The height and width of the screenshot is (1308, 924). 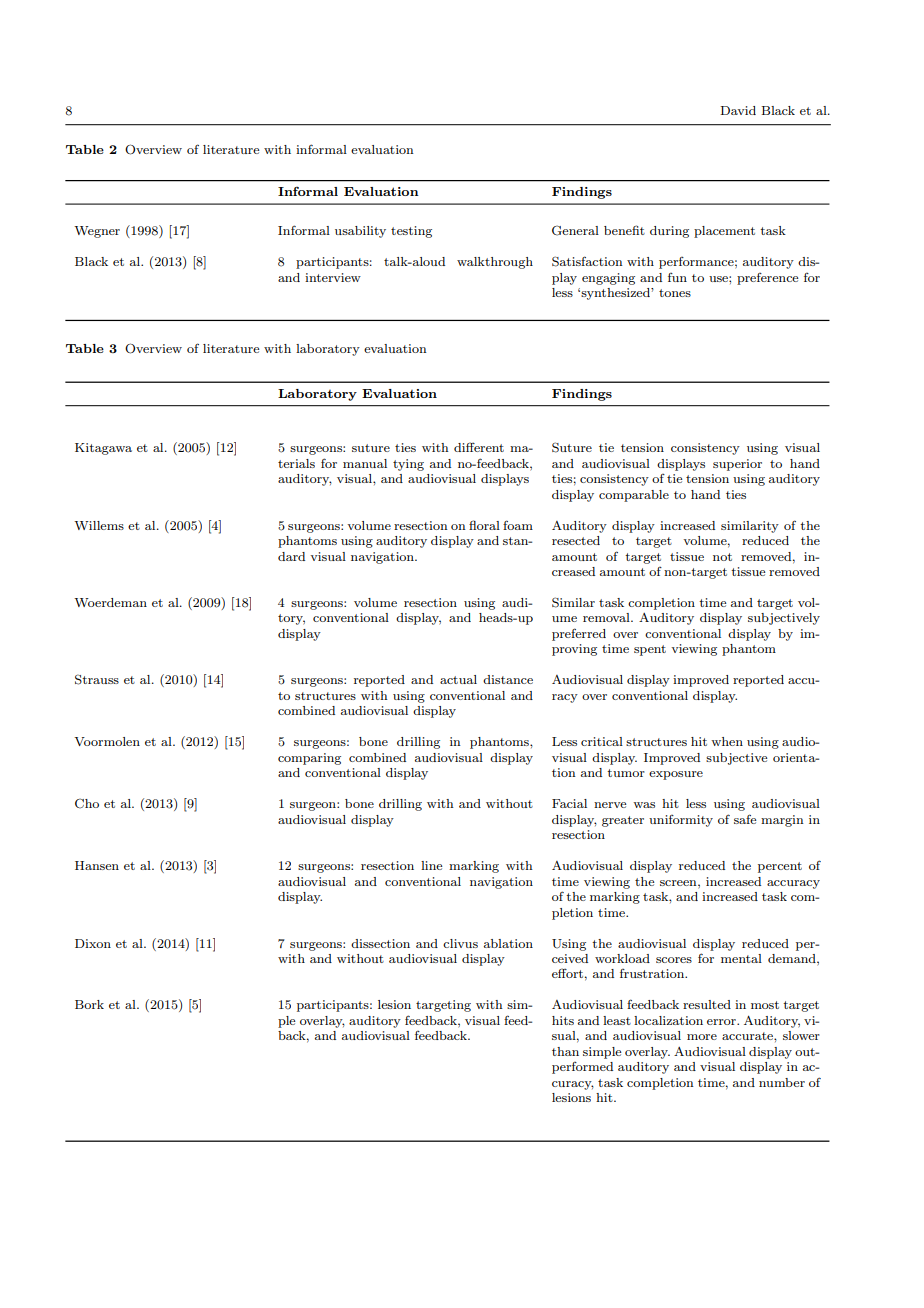 I want to click on not, so click(x=722, y=557).
